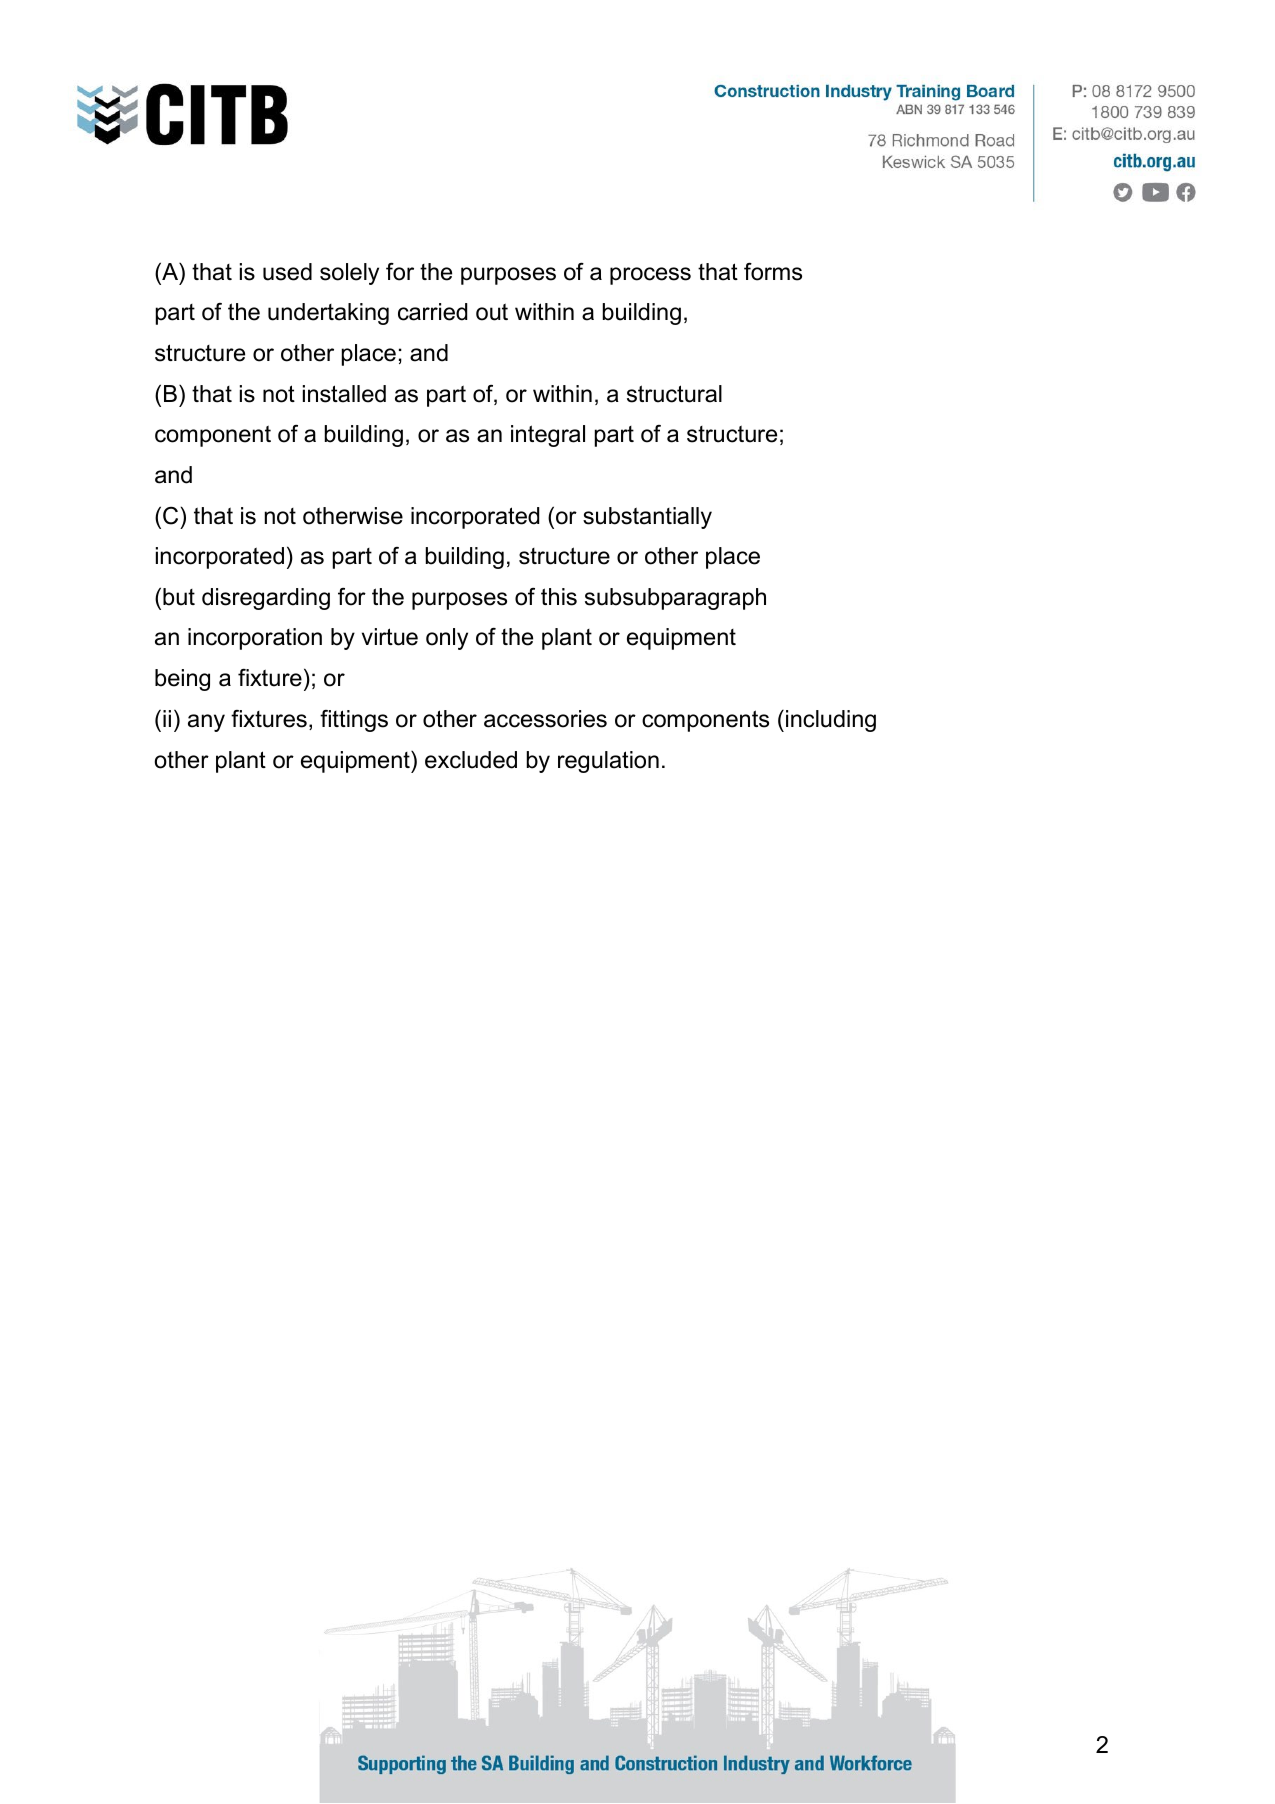 The image size is (1275, 1804). What do you see at coordinates (548, 436) in the document?
I see `integral` at bounding box center [548, 436].
